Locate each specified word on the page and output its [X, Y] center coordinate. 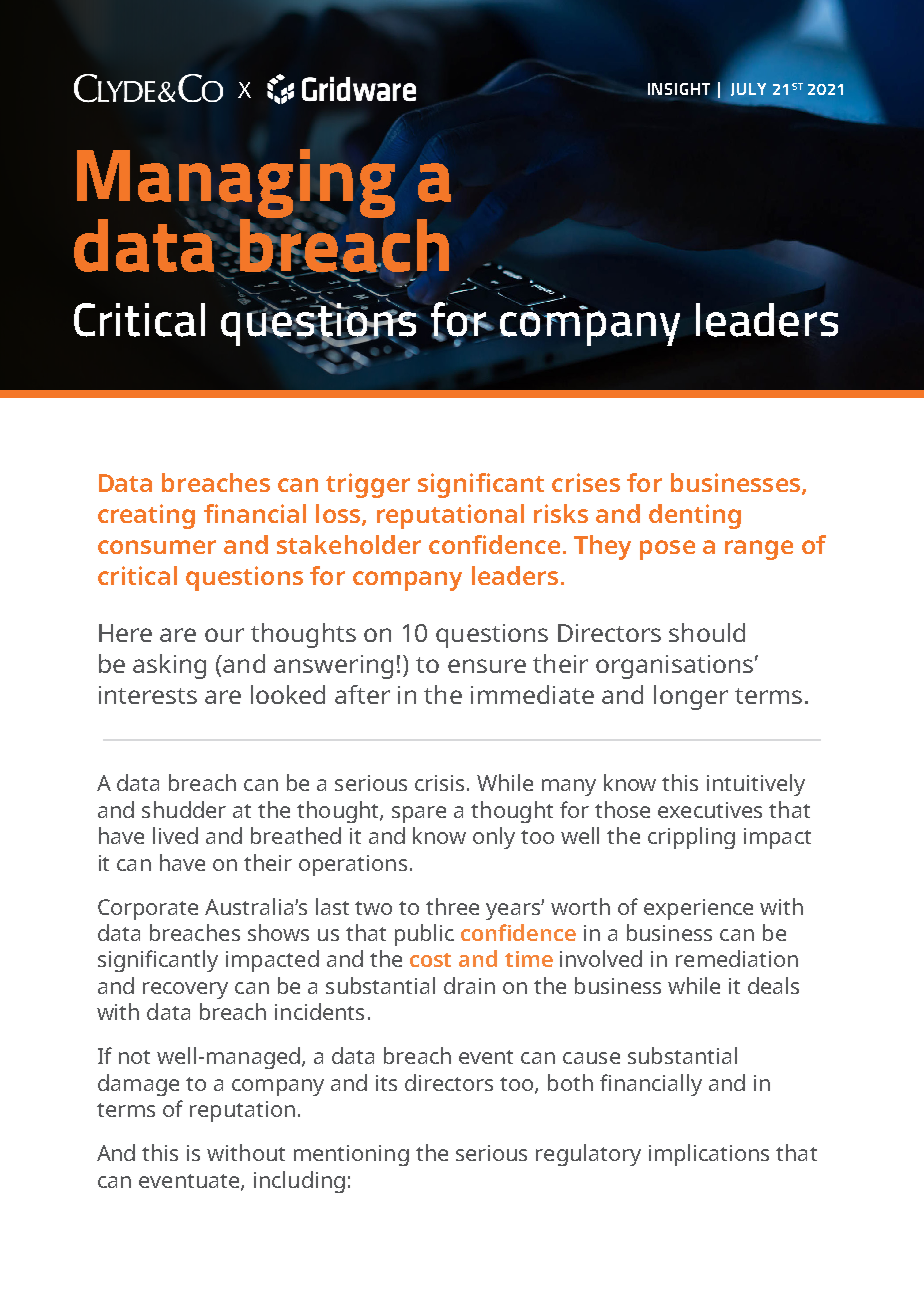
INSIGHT [681, 90]
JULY [748, 89]
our [224, 635]
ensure [487, 666]
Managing [236, 185]
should [707, 632]
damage [138, 1085]
